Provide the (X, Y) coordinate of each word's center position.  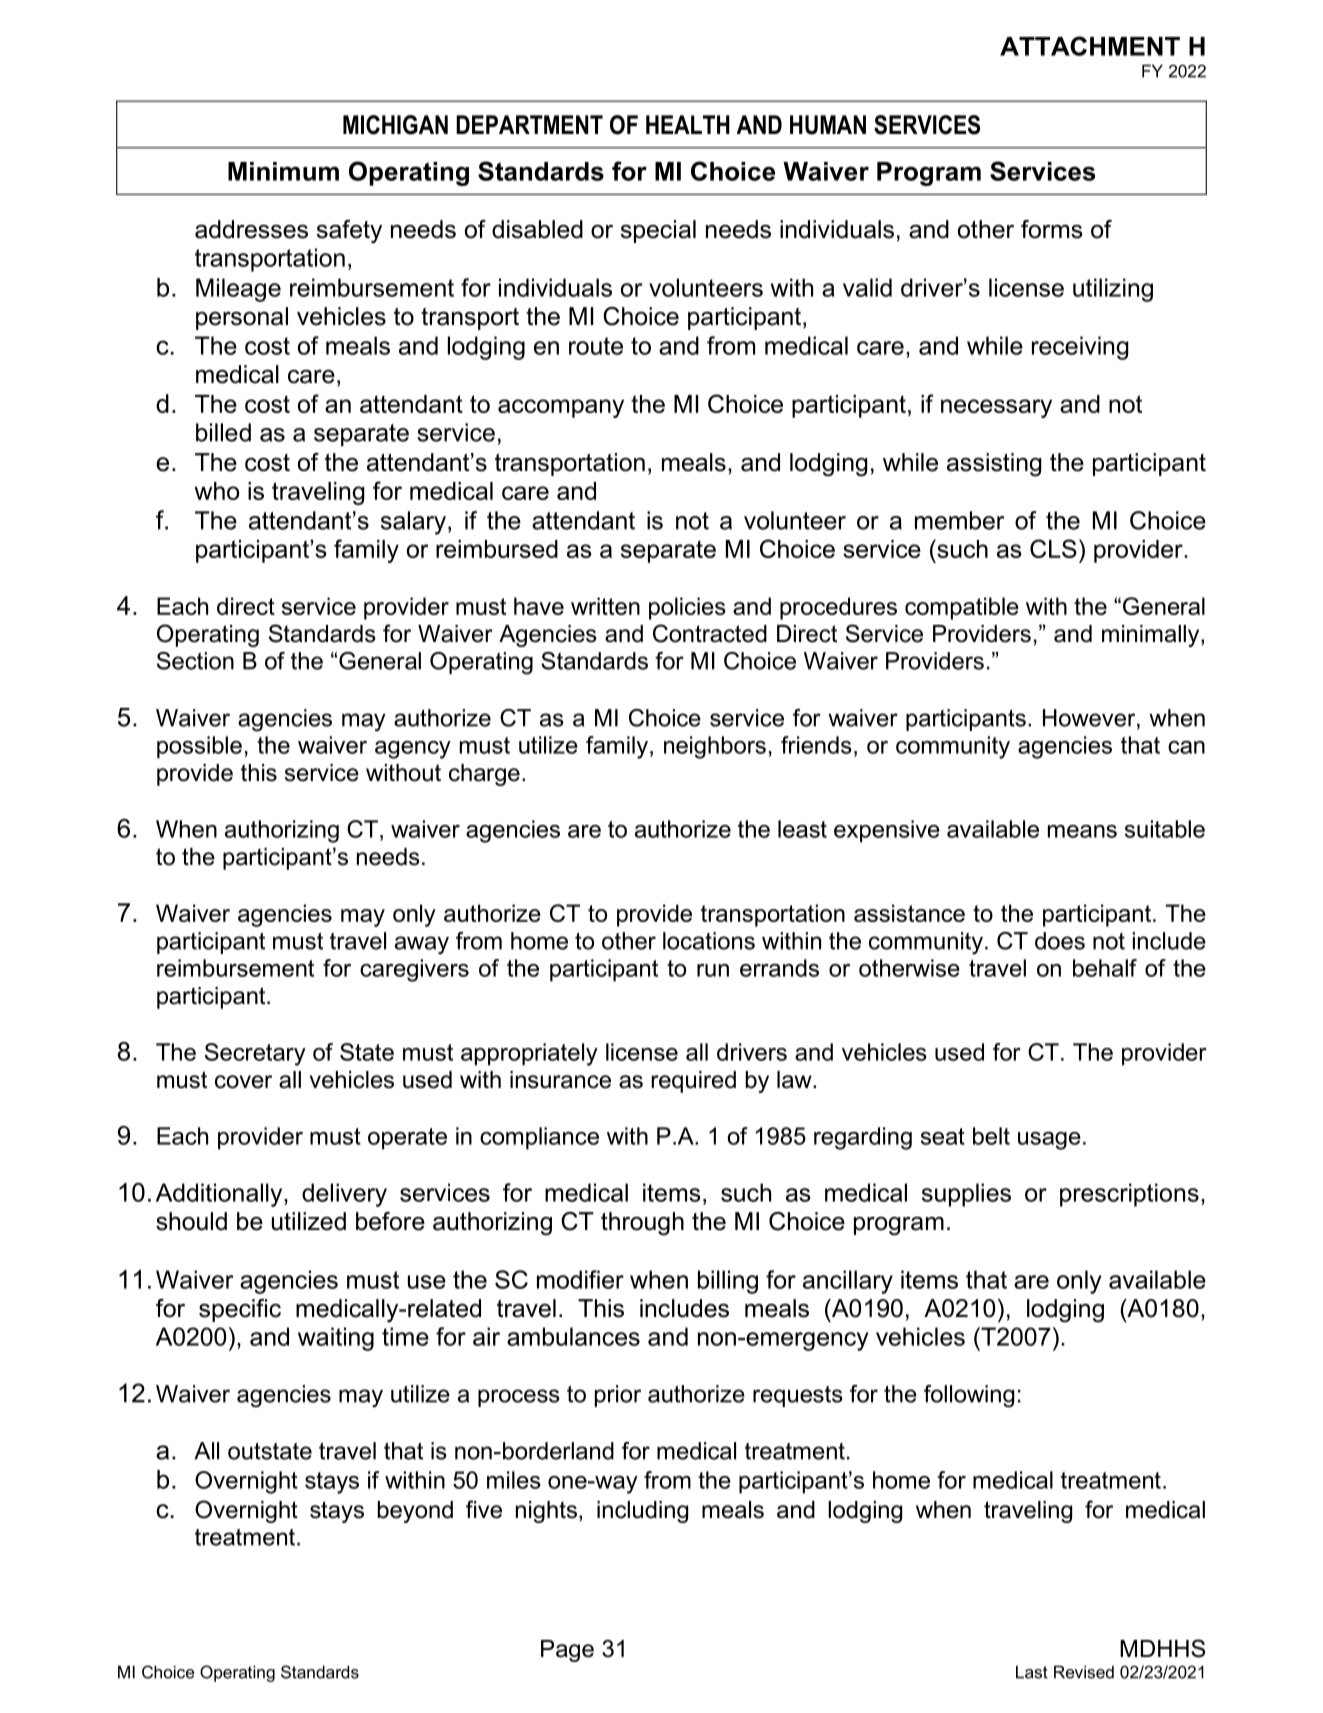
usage (1049, 1141)
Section (195, 661)
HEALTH (688, 124)
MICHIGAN (395, 125)
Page (567, 1651)
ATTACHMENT (1090, 46)
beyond (415, 1512)
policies (687, 608)
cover (243, 1082)
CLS (1053, 548)
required (693, 1082)
